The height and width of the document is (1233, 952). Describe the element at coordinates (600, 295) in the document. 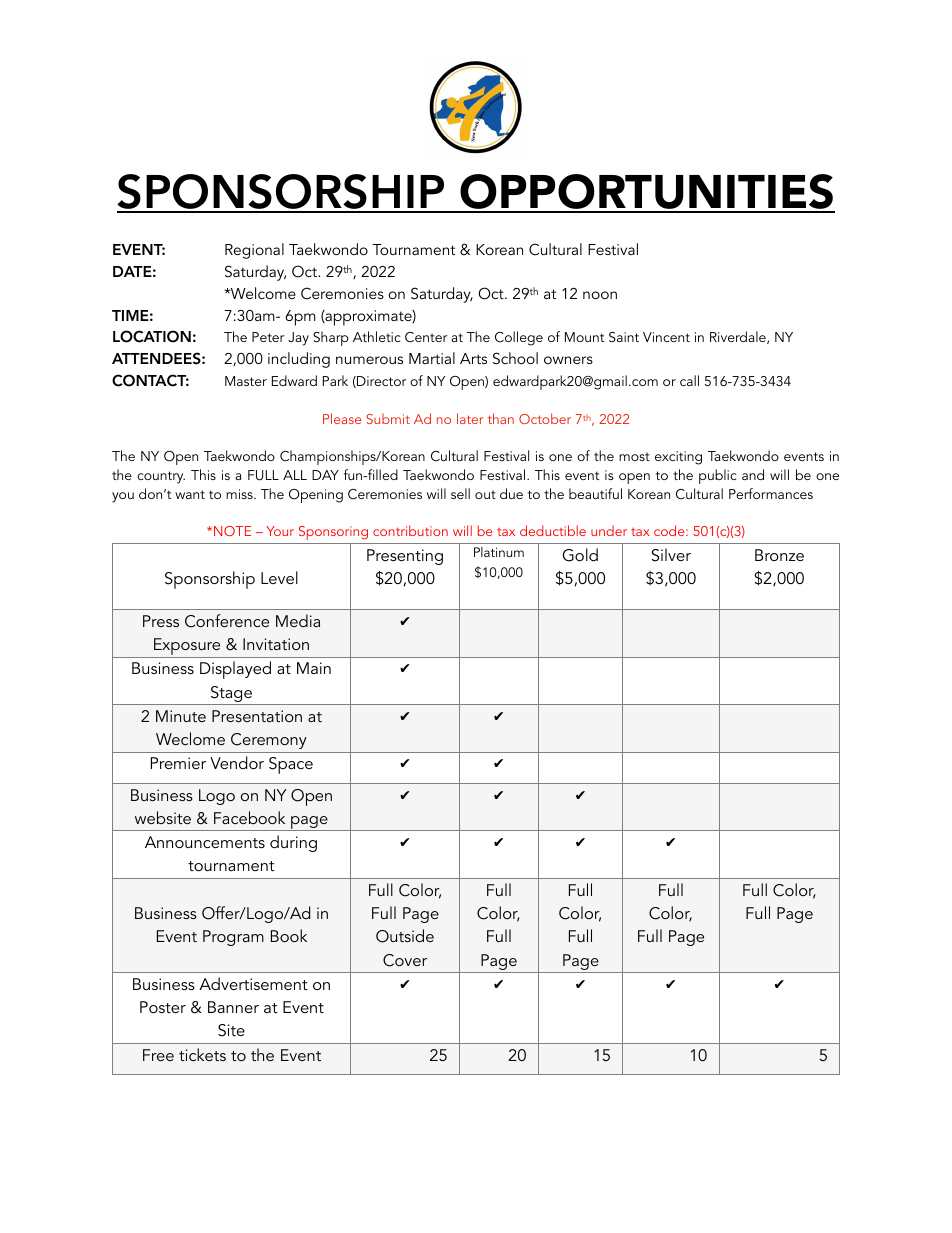

I see `noon` at that location.
